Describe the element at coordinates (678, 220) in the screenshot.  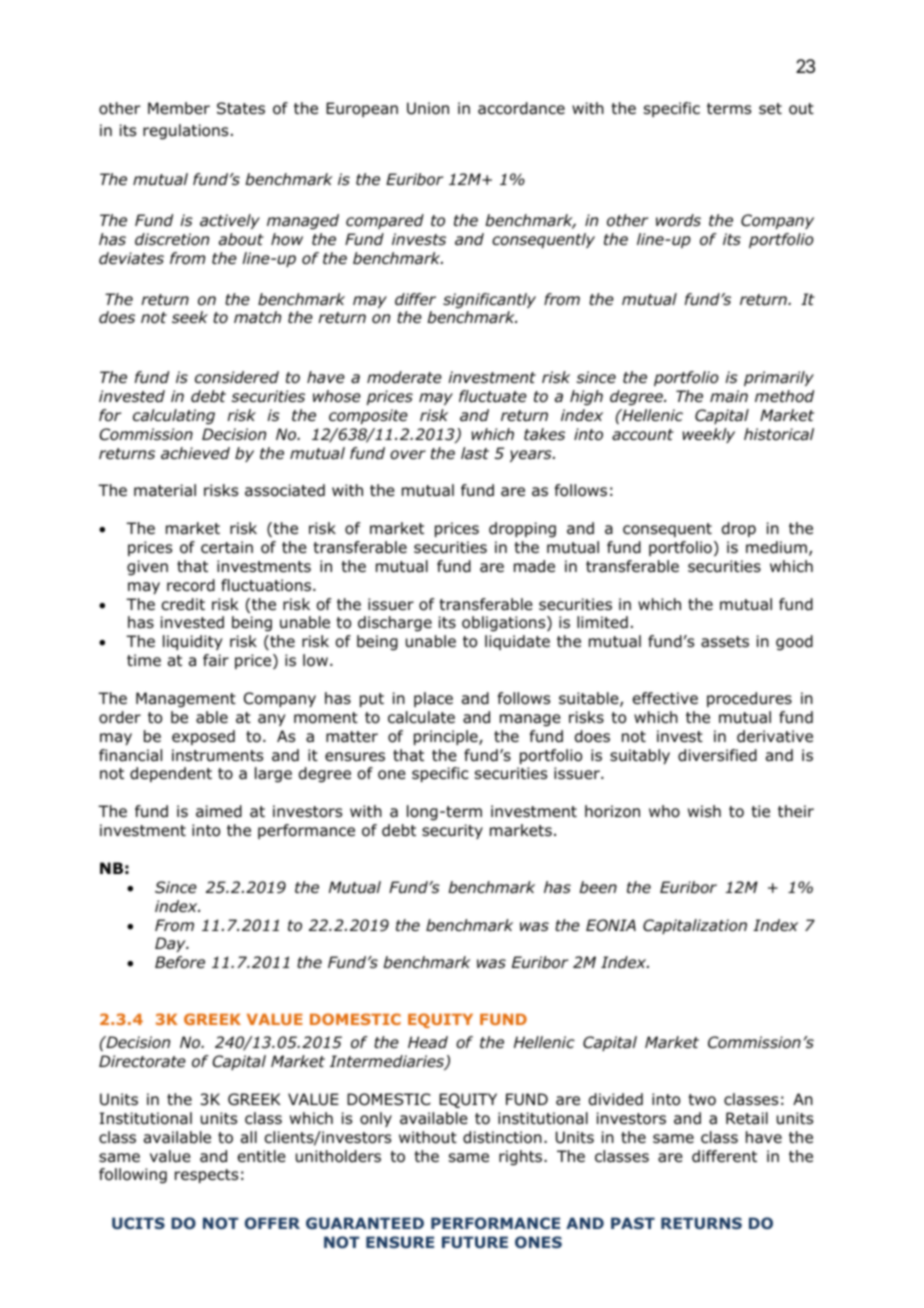
I see `words` at that location.
